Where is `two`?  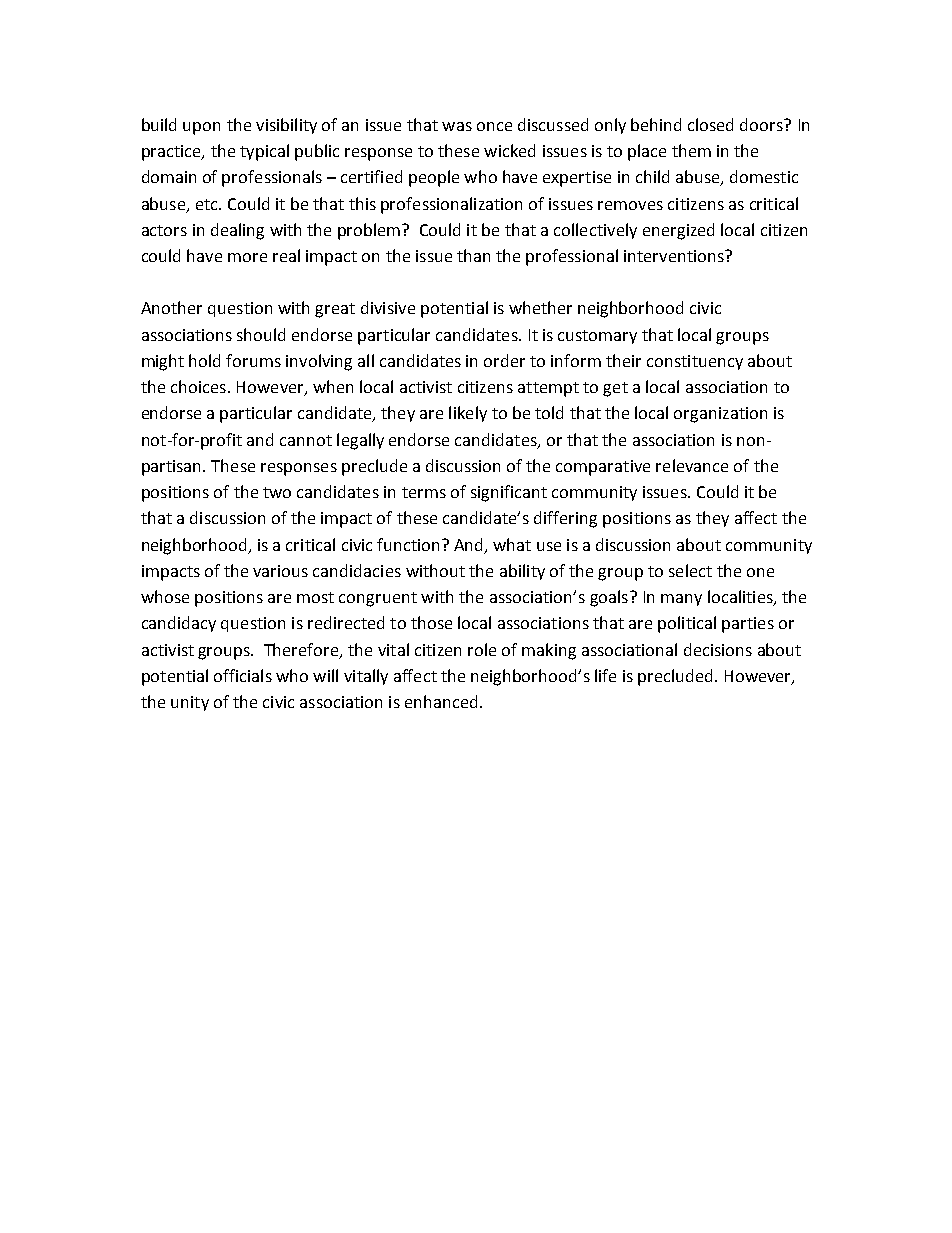 two is located at coordinates (277, 492).
